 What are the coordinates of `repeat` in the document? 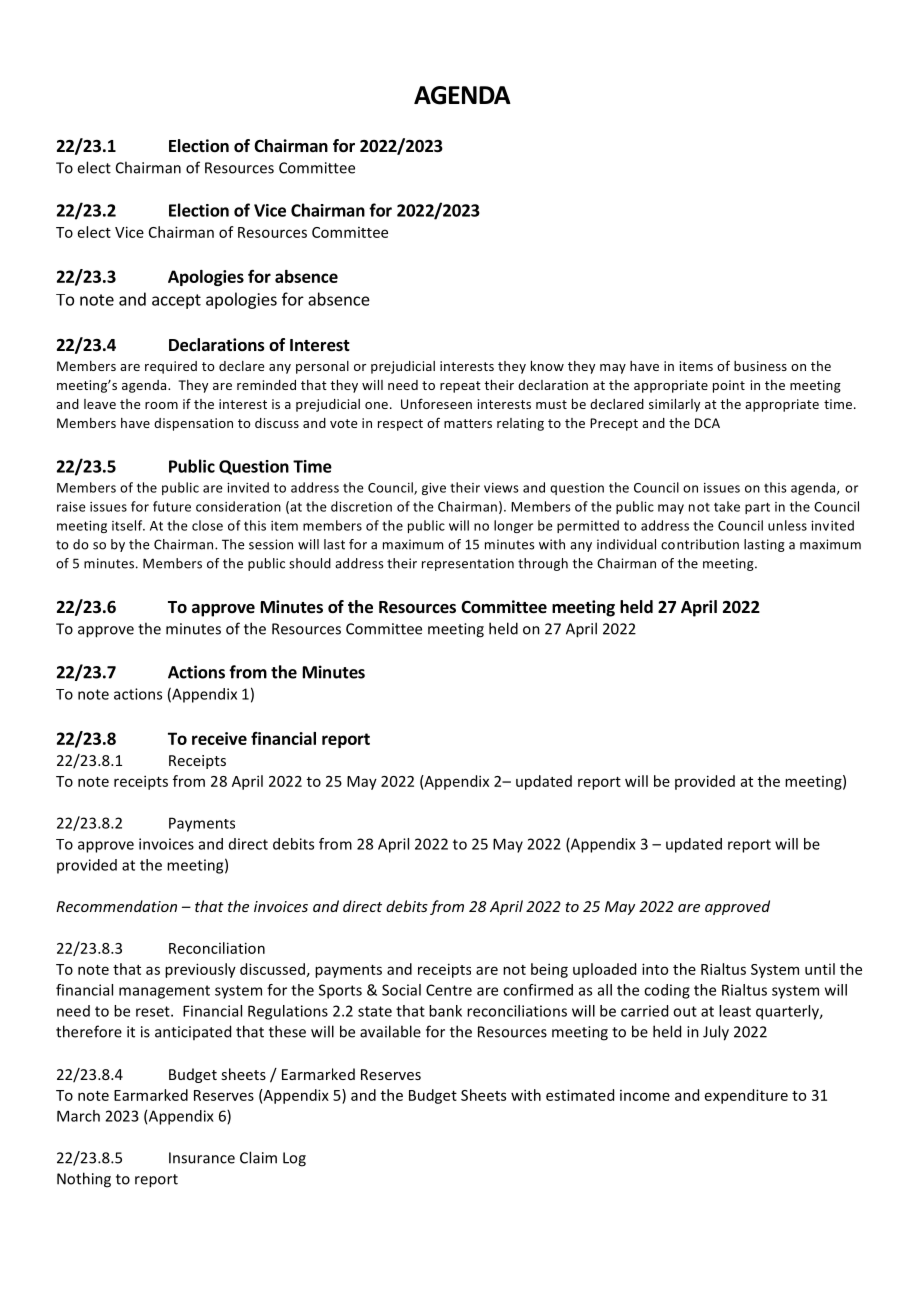 It's located at (460, 387).
